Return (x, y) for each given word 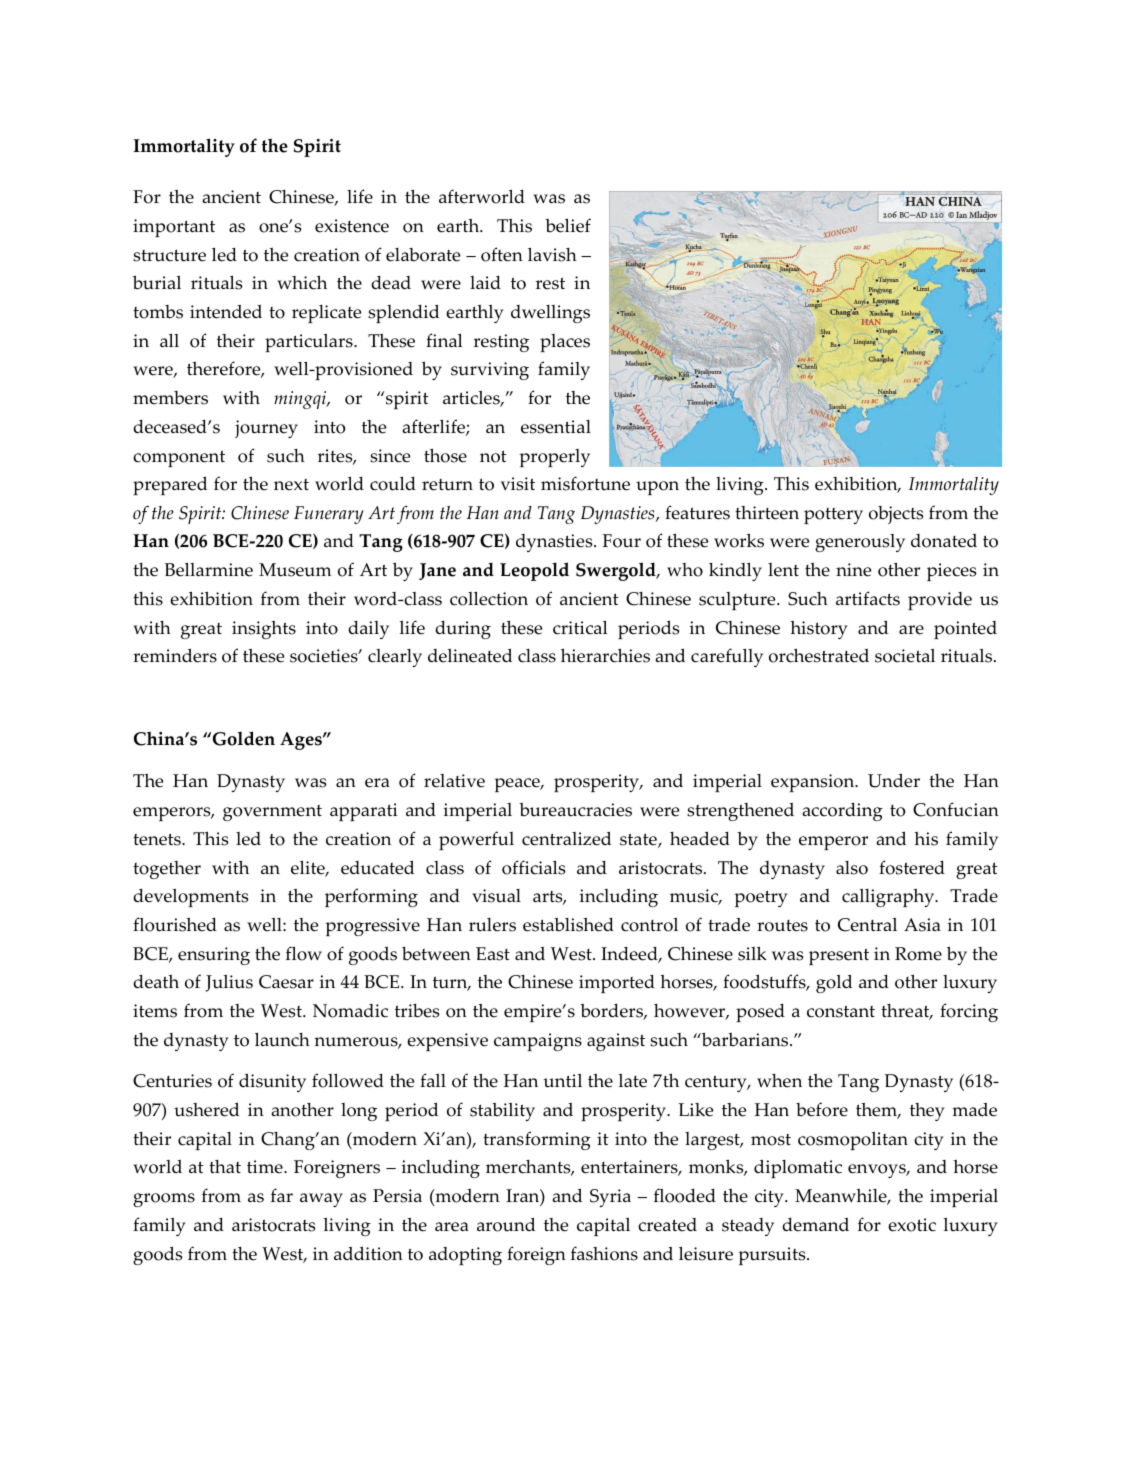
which (302, 282)
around (506, 1224)
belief (568, 225)
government (272, 813)
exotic (912, 1225)
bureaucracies (575, 810)
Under (894, 780)
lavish (552, 254)
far (282, 1195)
